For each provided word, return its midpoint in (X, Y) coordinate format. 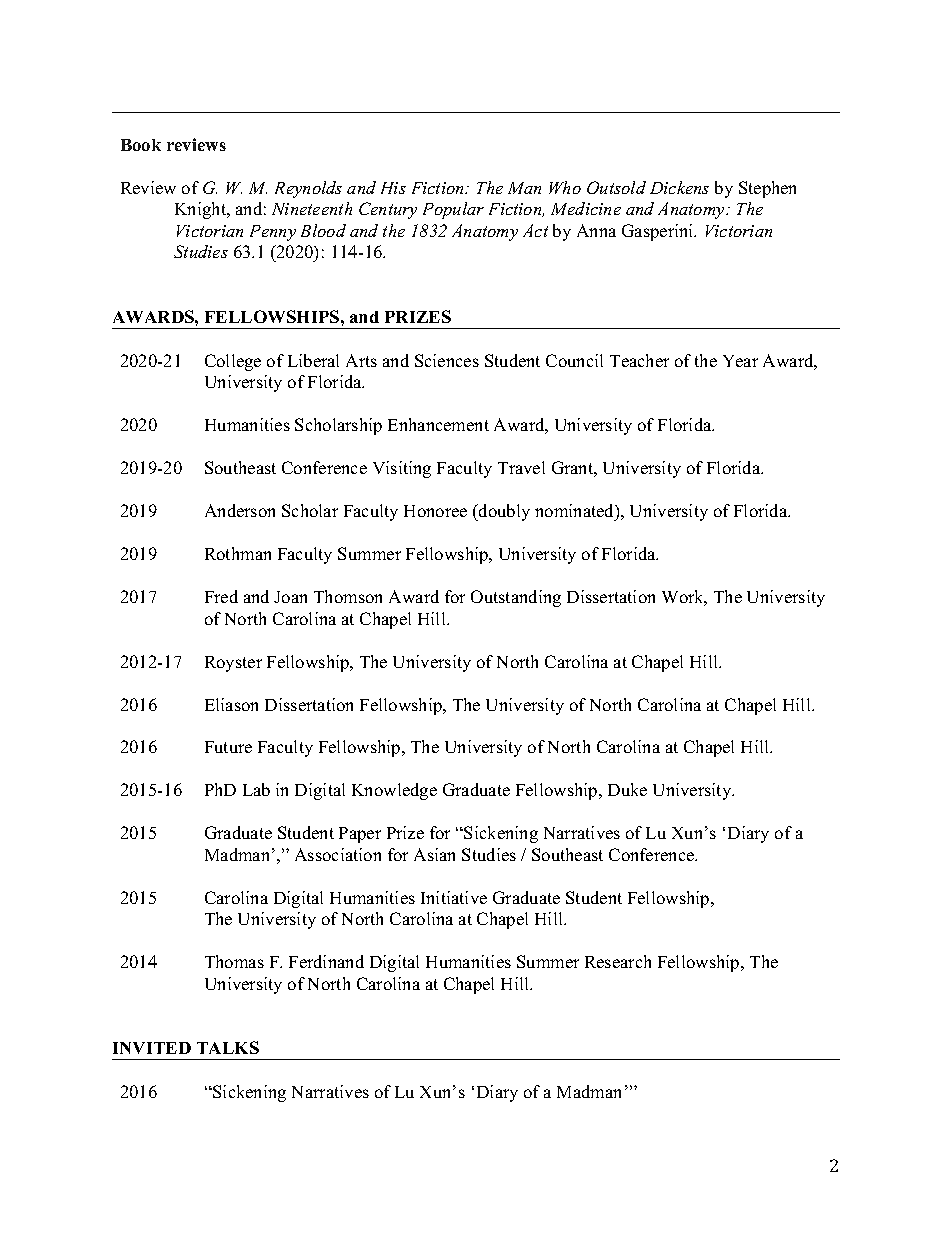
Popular (453, 210)
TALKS (228, 1047)
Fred (221, 596)
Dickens (679, 187)
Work (684, 598)
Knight (202, 210)
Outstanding (516, 598)
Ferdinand (326, 961)
